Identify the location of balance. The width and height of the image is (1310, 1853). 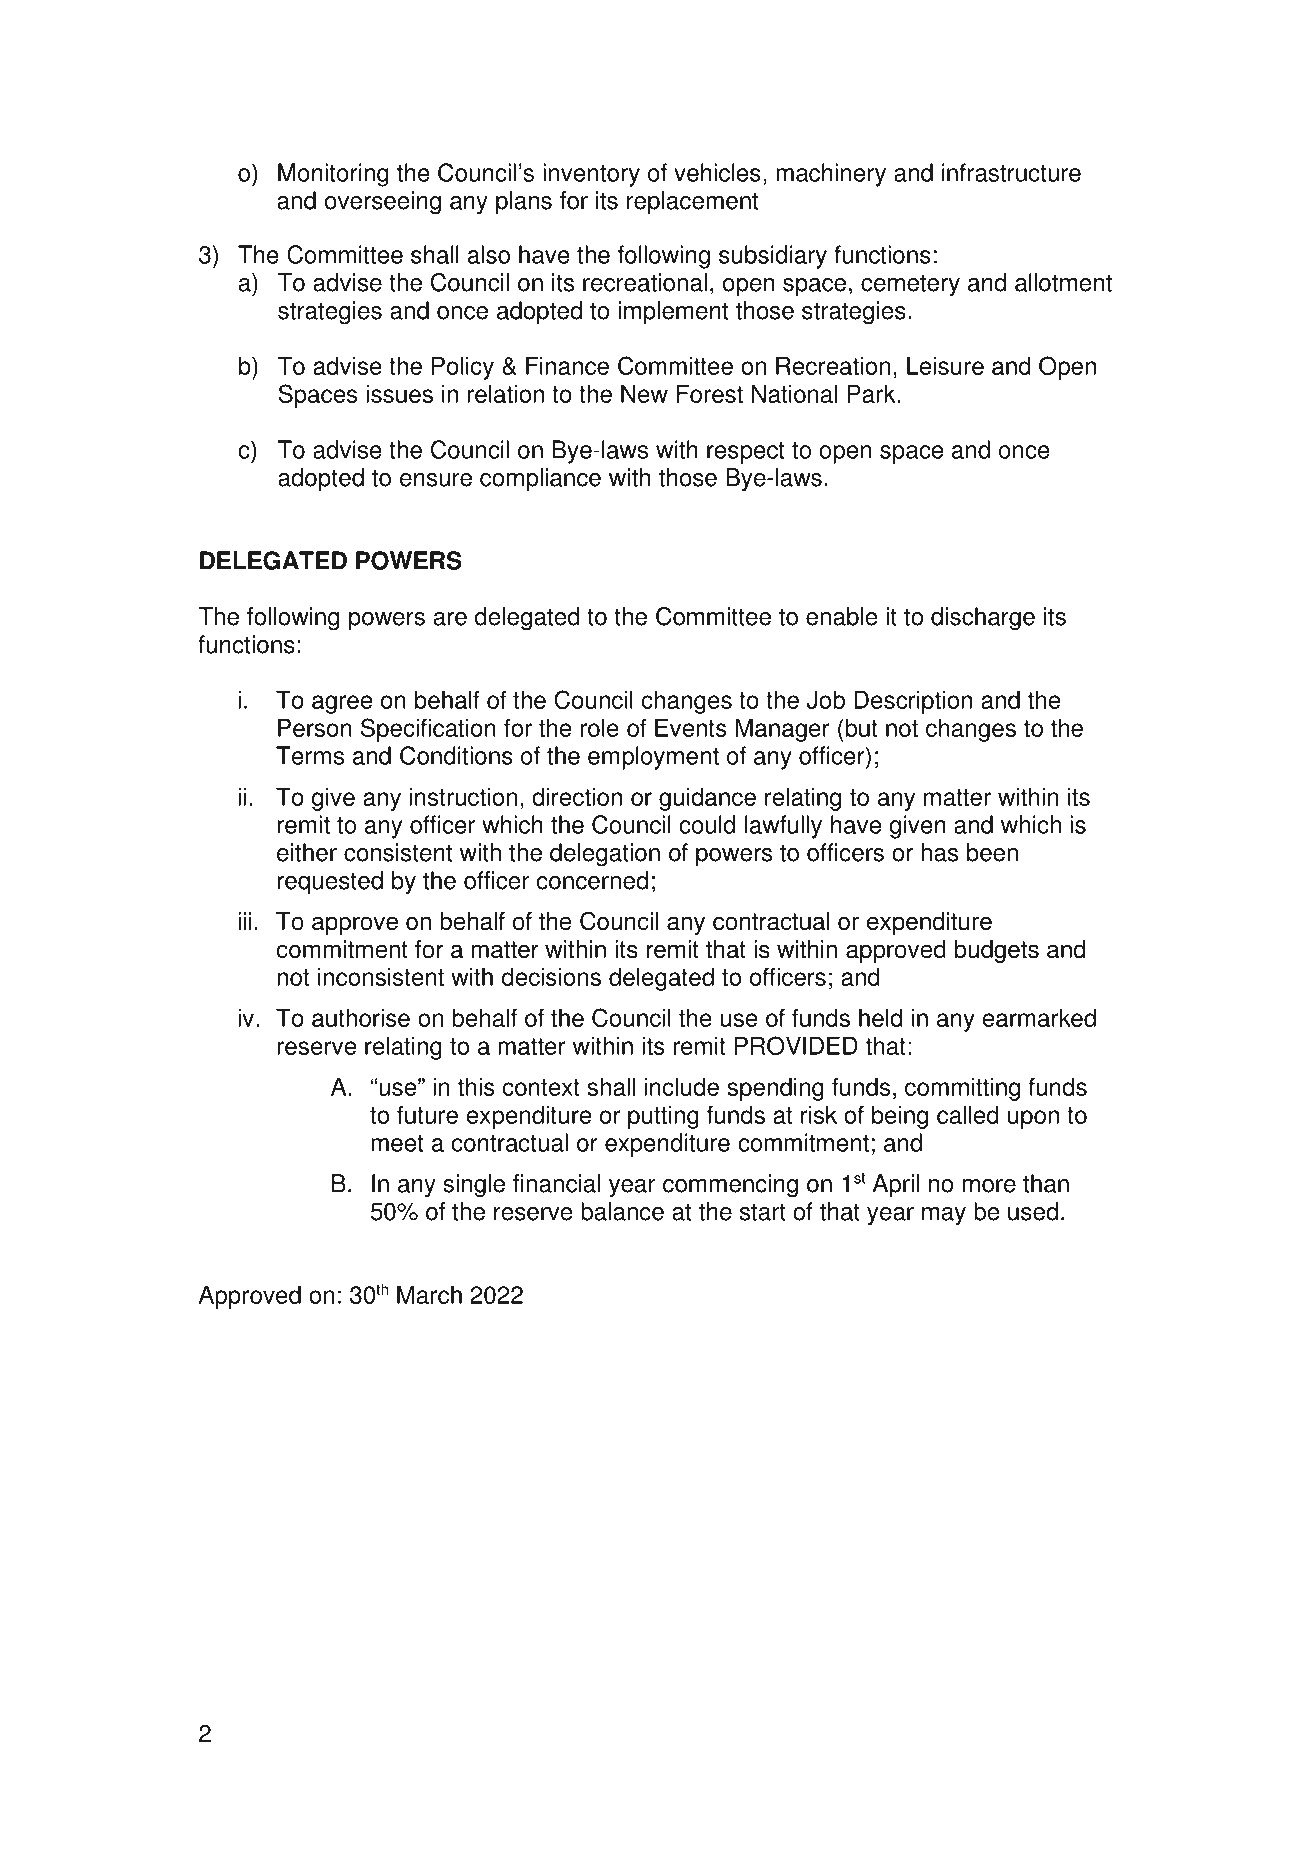
(622, 1211).
